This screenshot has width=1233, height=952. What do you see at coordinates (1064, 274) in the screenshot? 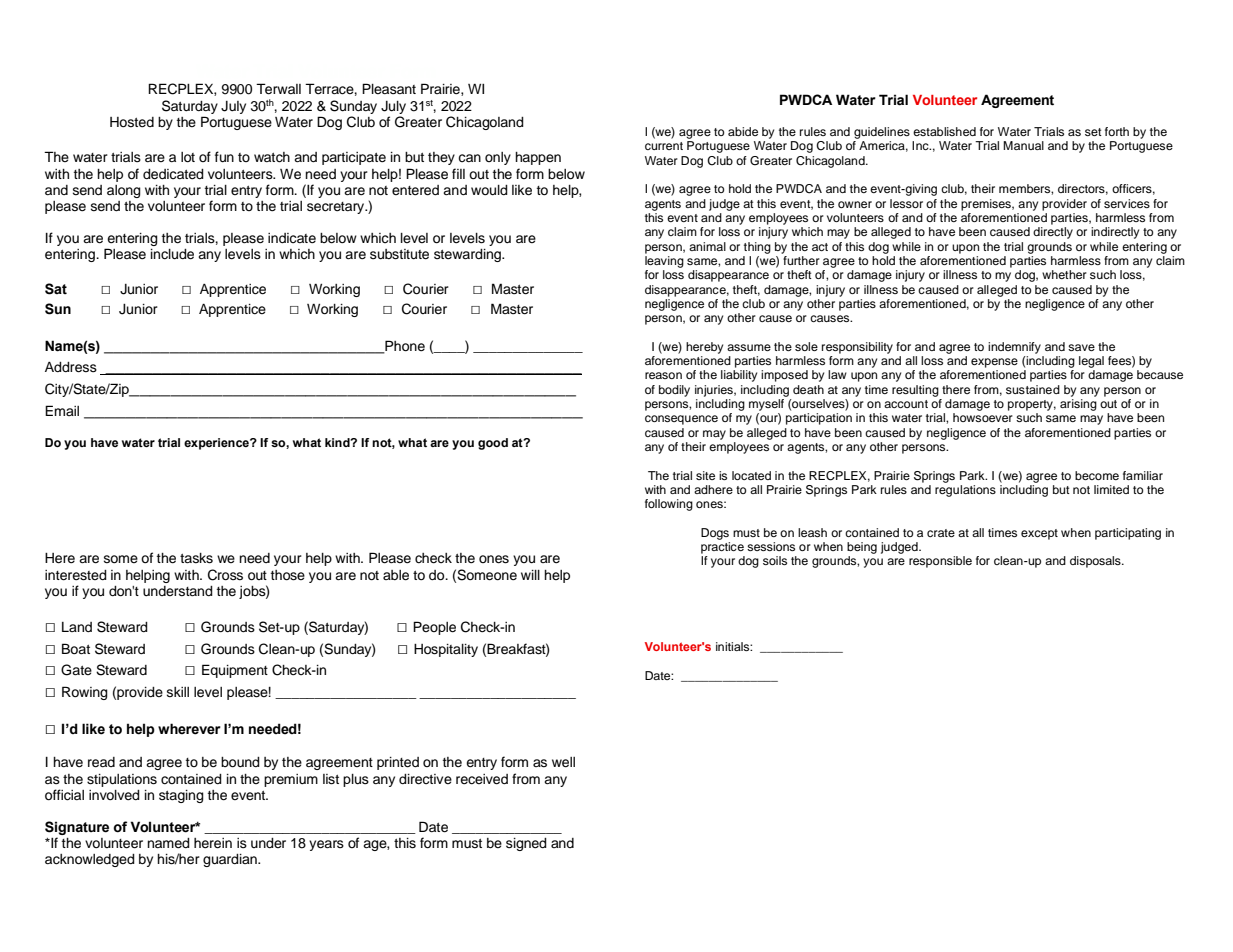
I see `whether` at bounding box center [1064, 274].
